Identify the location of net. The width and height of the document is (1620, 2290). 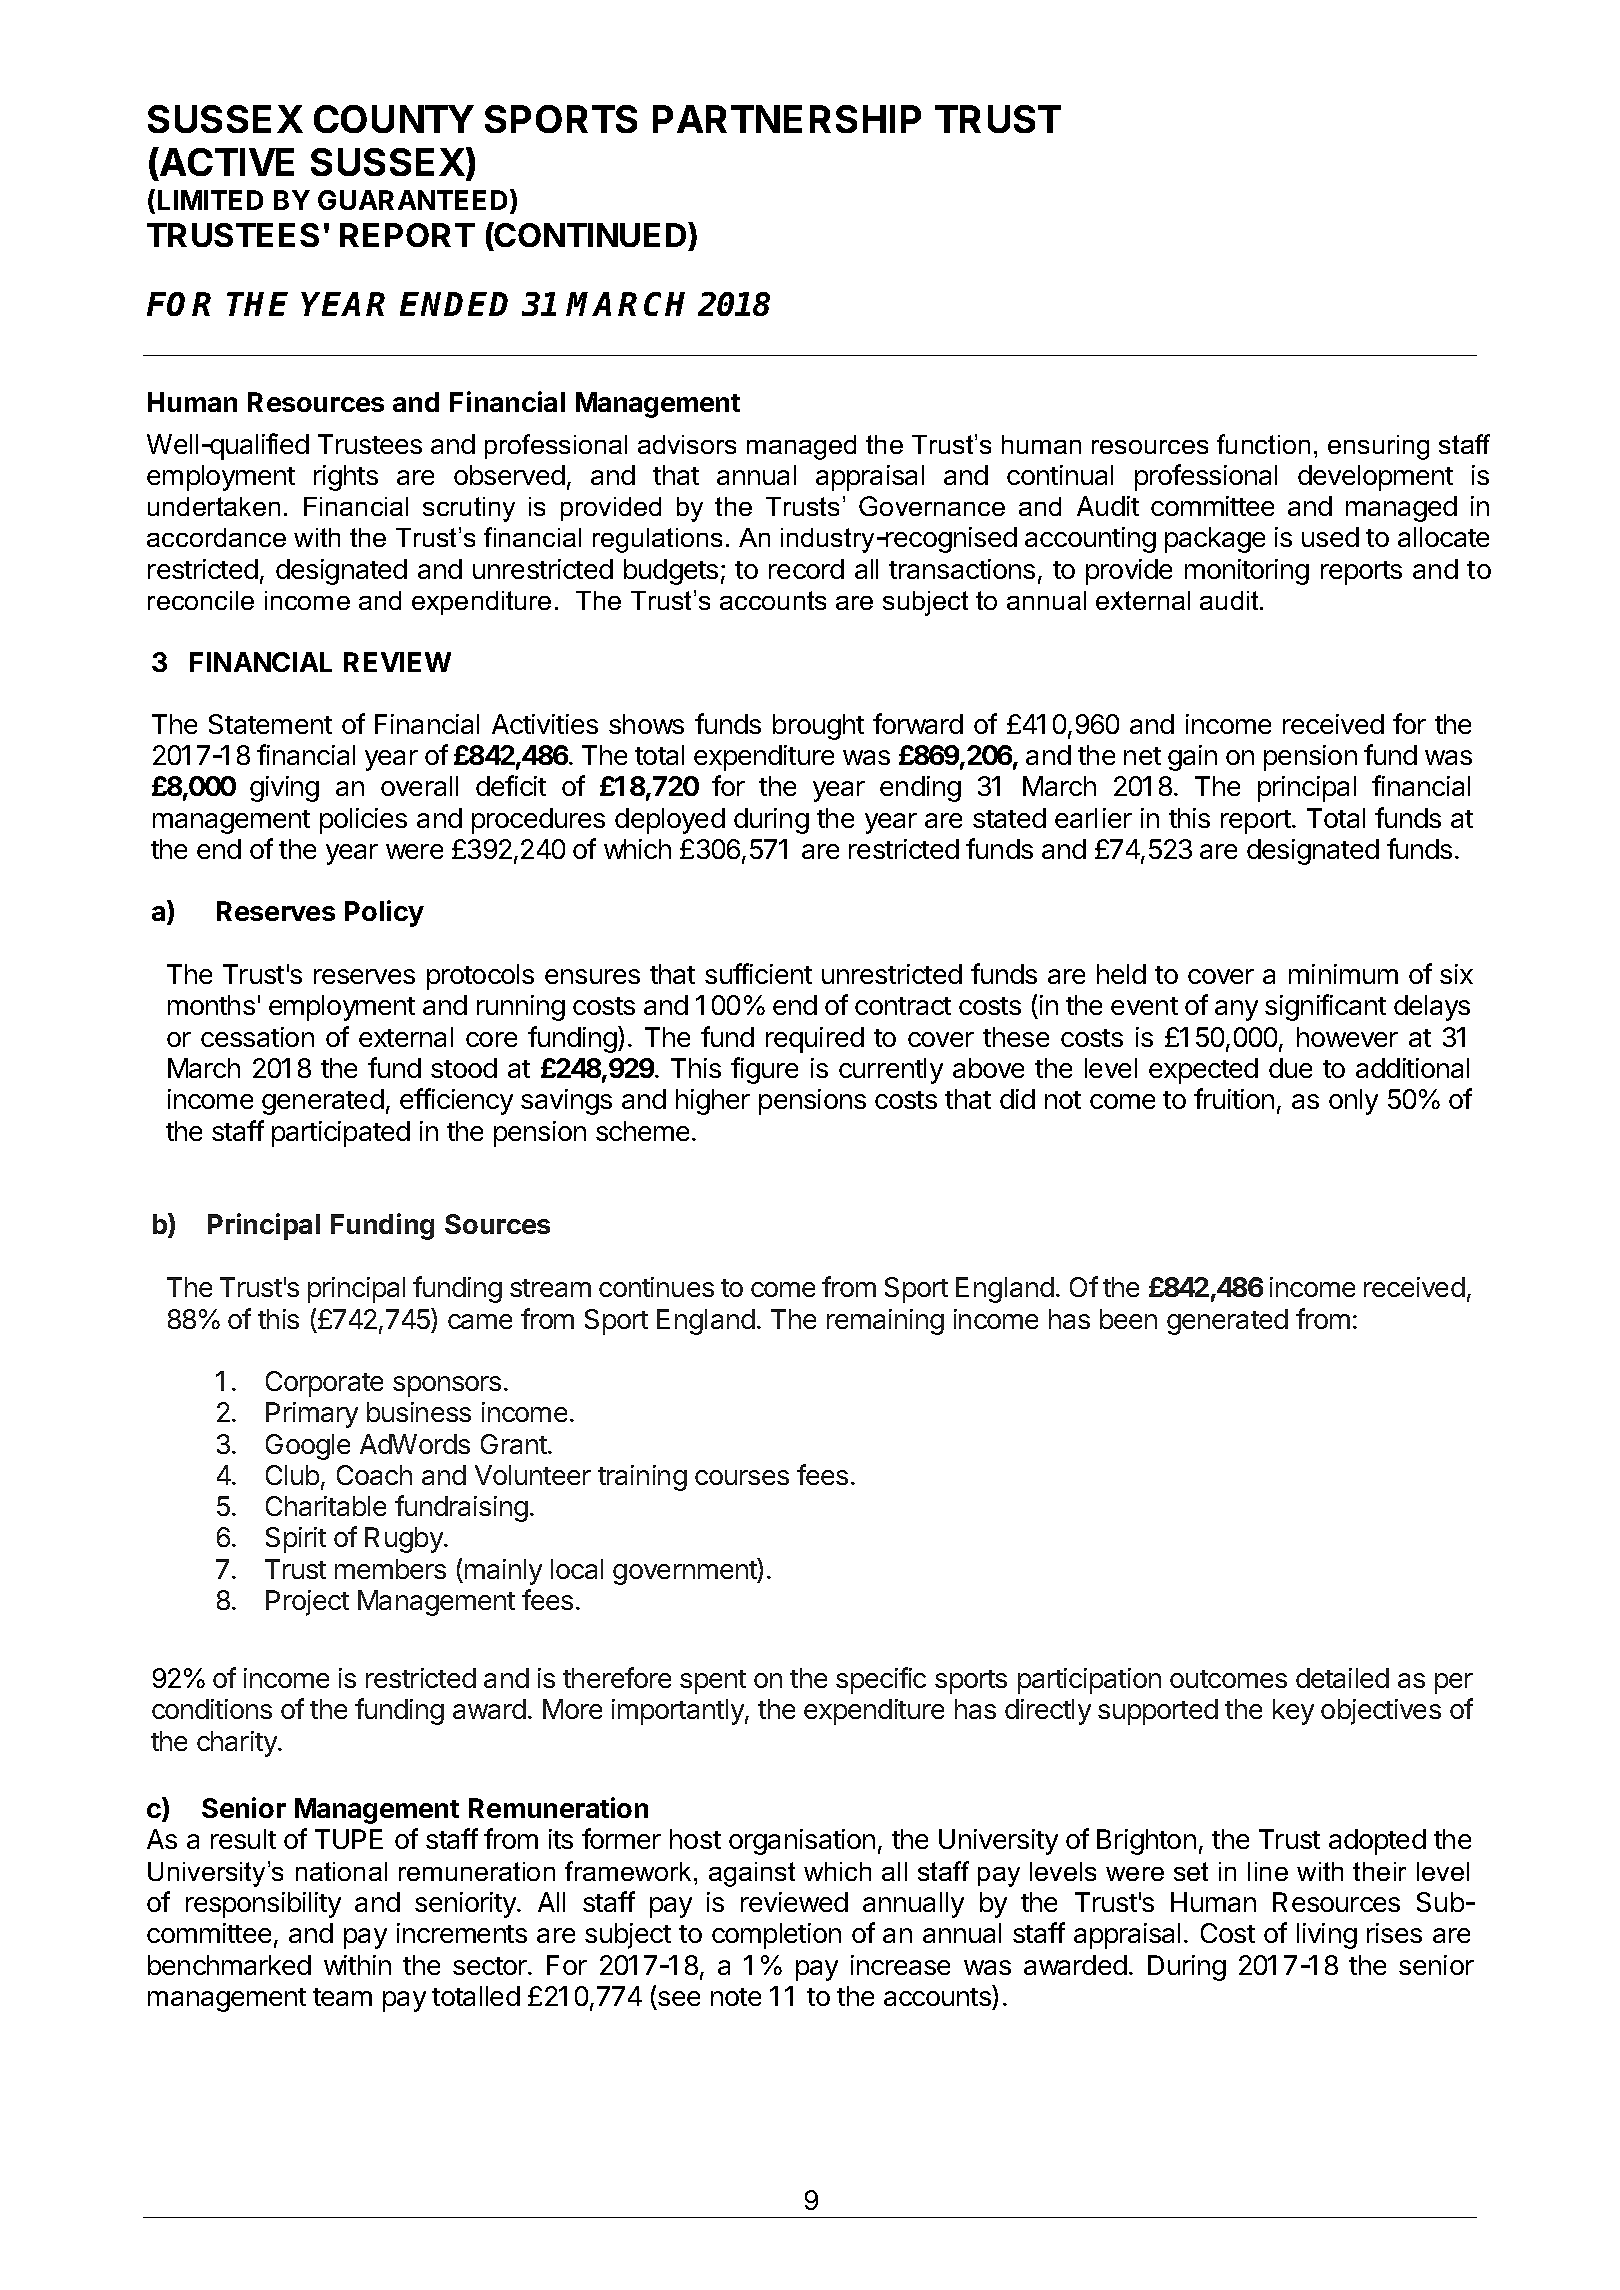
(1142, 756).
